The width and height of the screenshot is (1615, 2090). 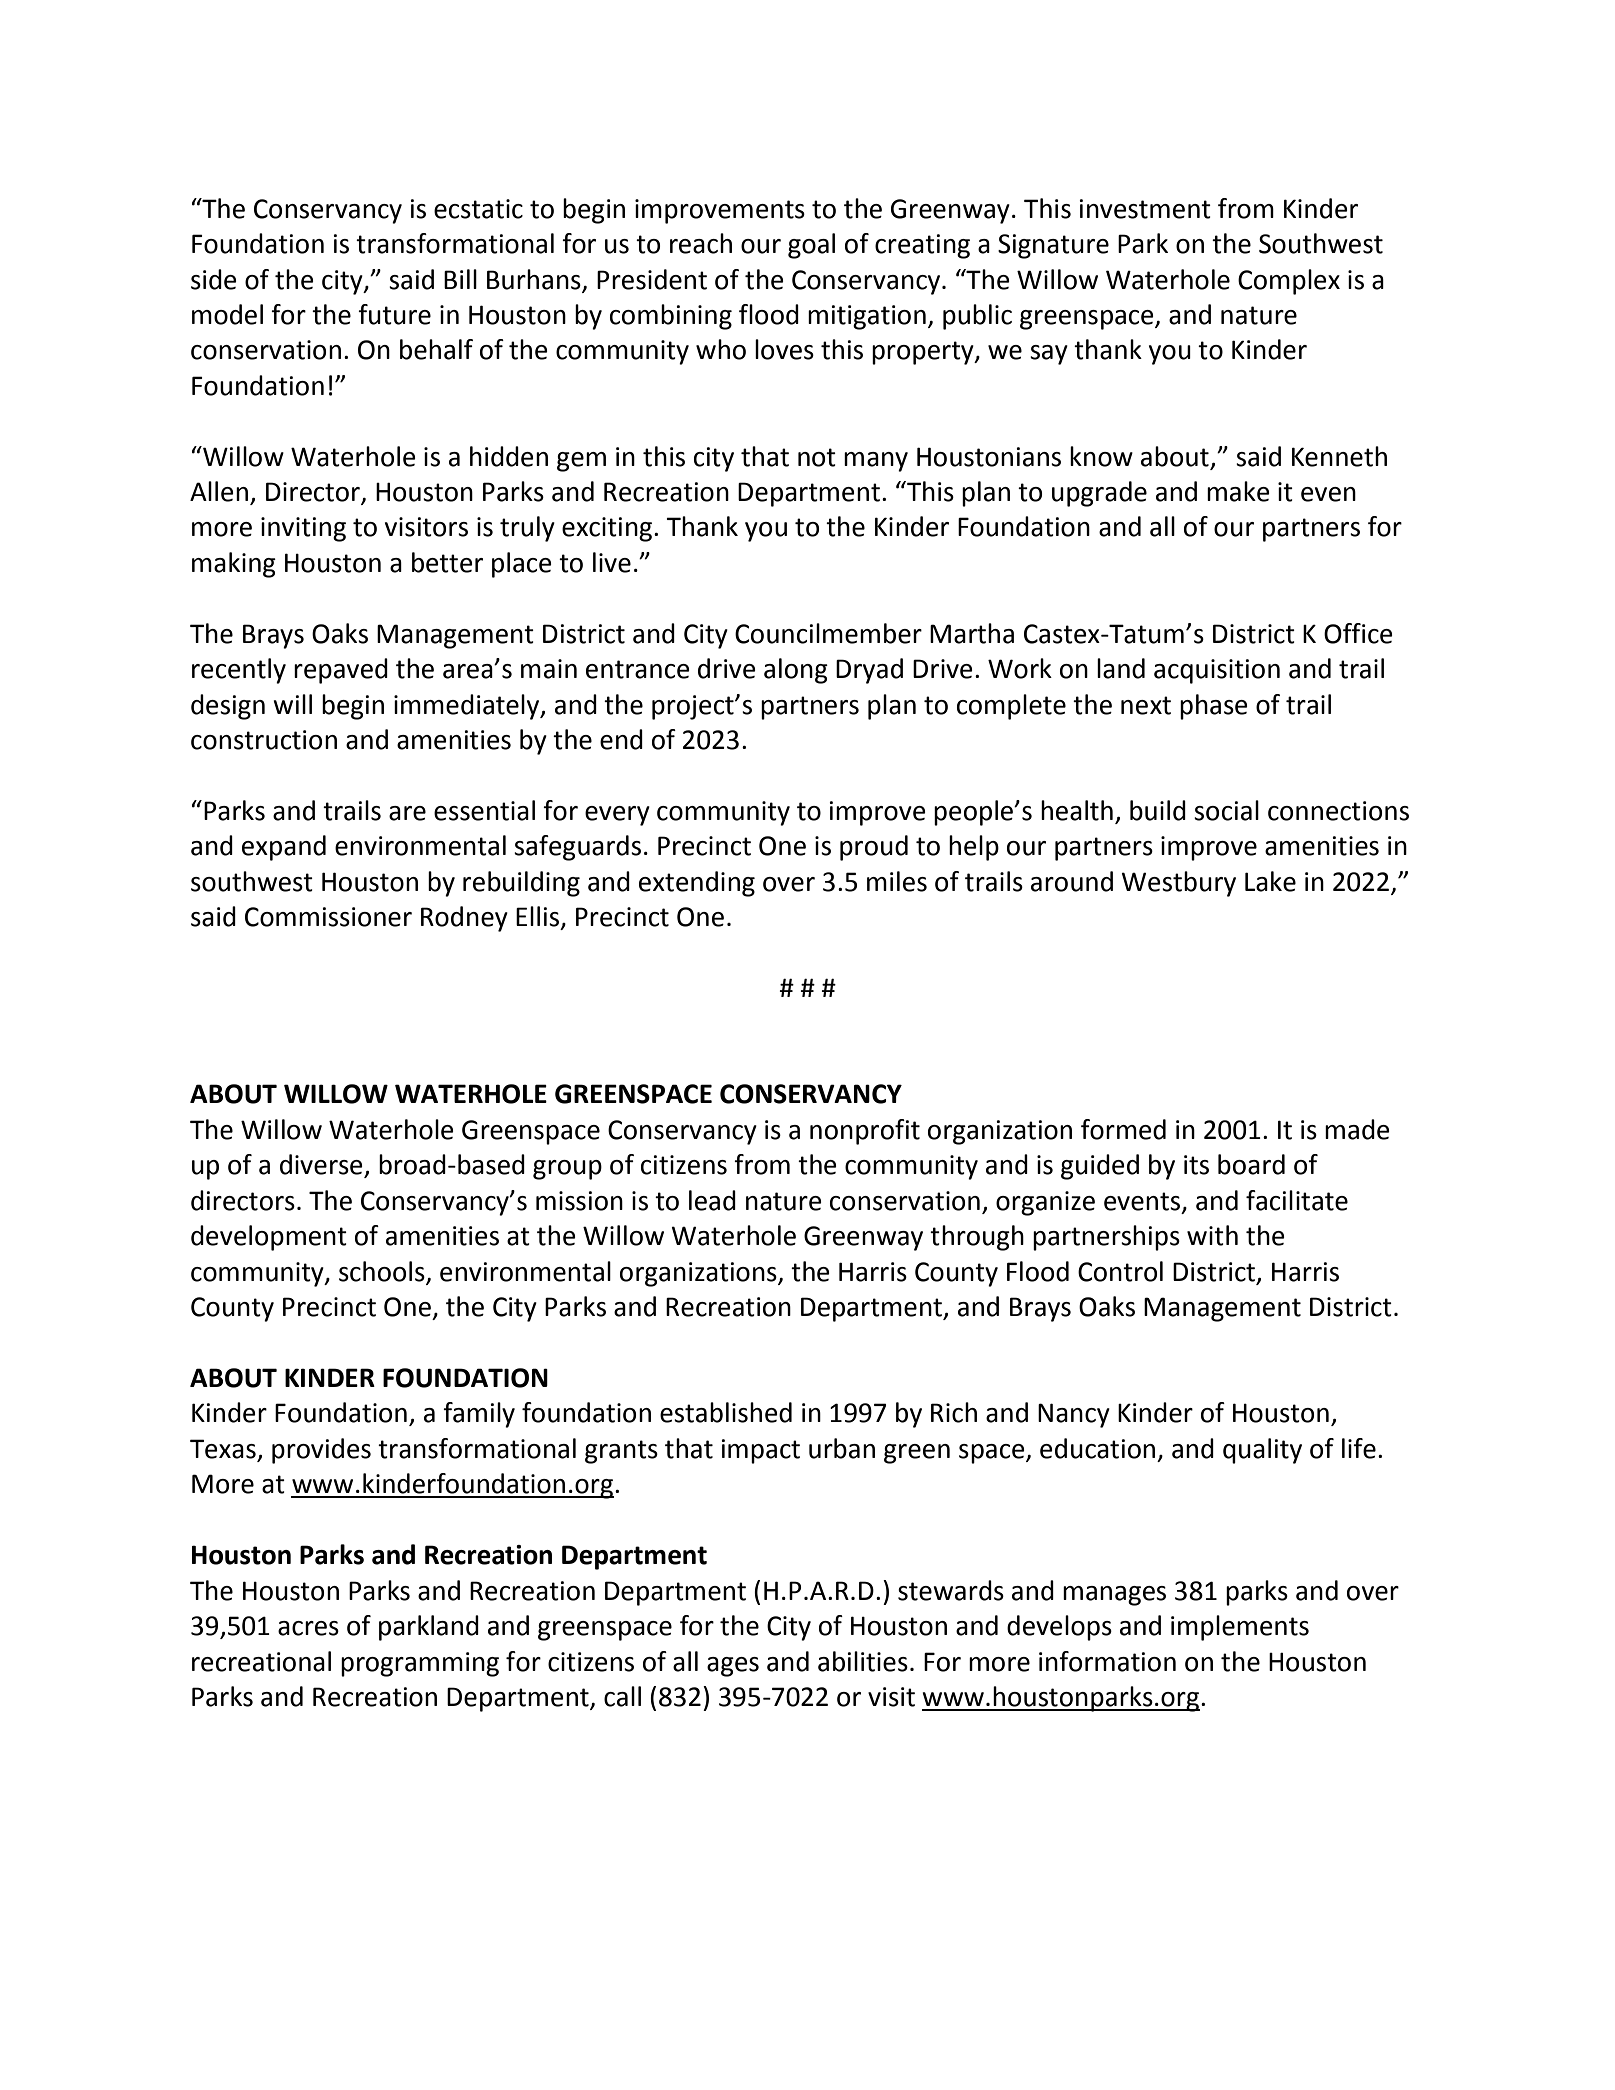 I want to click on extending, so click(x=697, y=884).
